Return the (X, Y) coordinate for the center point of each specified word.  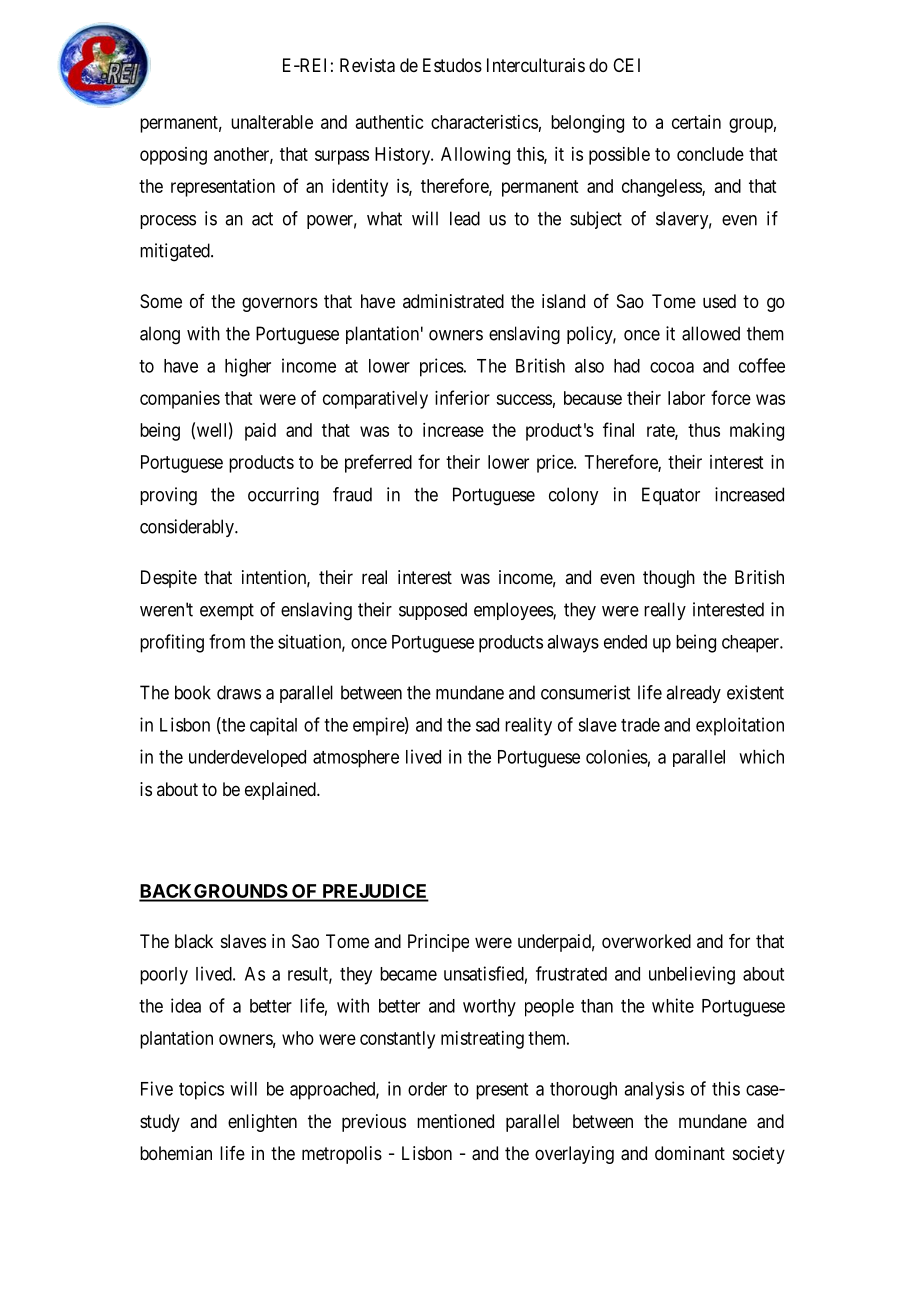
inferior (462, 397)
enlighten (262, 1123)
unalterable (272, 122)
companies (180, 400)
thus (704, 430)
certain (696, 122)
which (761, 756)
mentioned (455, 1121)
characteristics (484, 122)
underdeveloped (247, 758)
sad (487, 725)
